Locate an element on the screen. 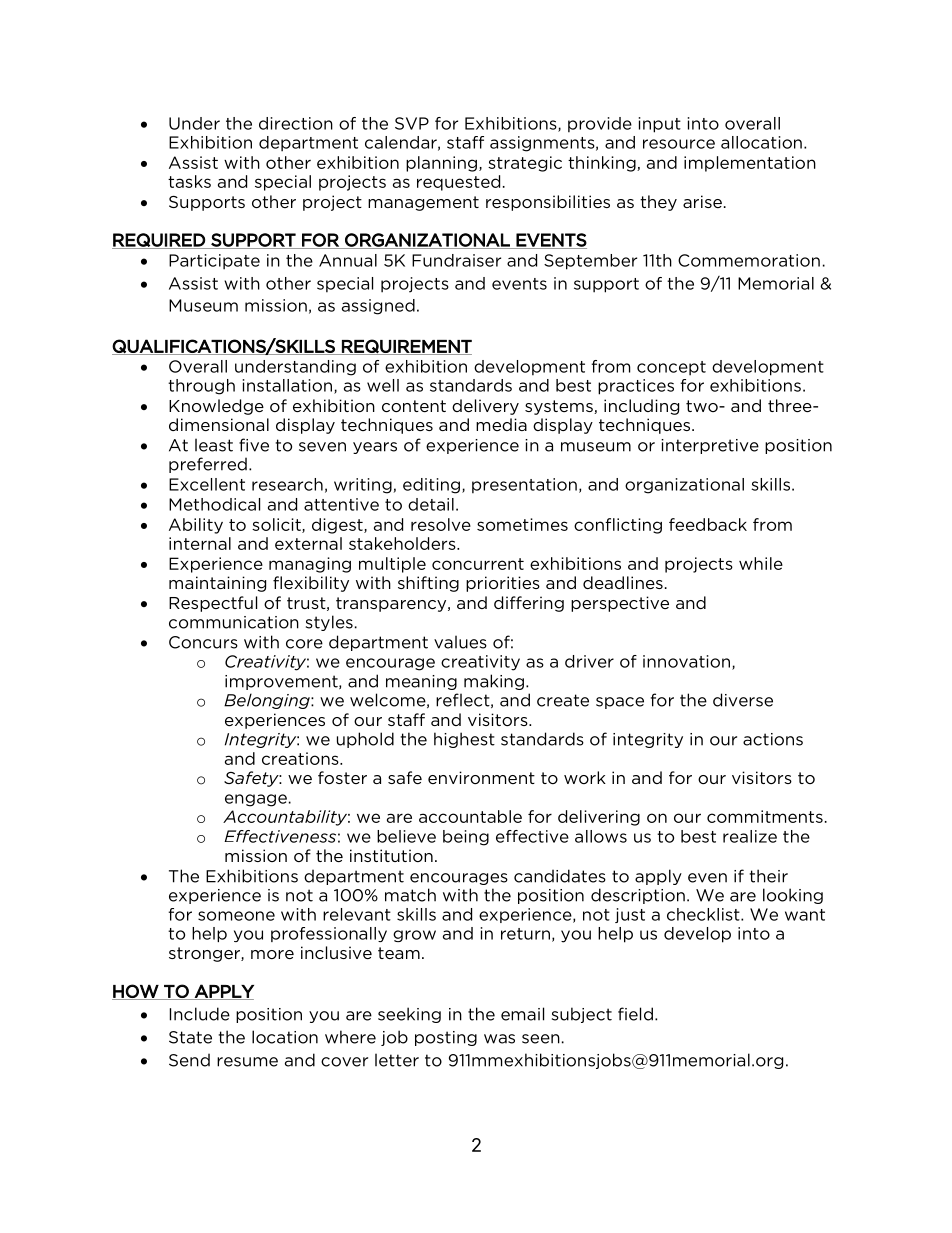 Image resolution: width=952 pixels, height=1233 pixels. maintaining is located at coordinates (217, 584).
